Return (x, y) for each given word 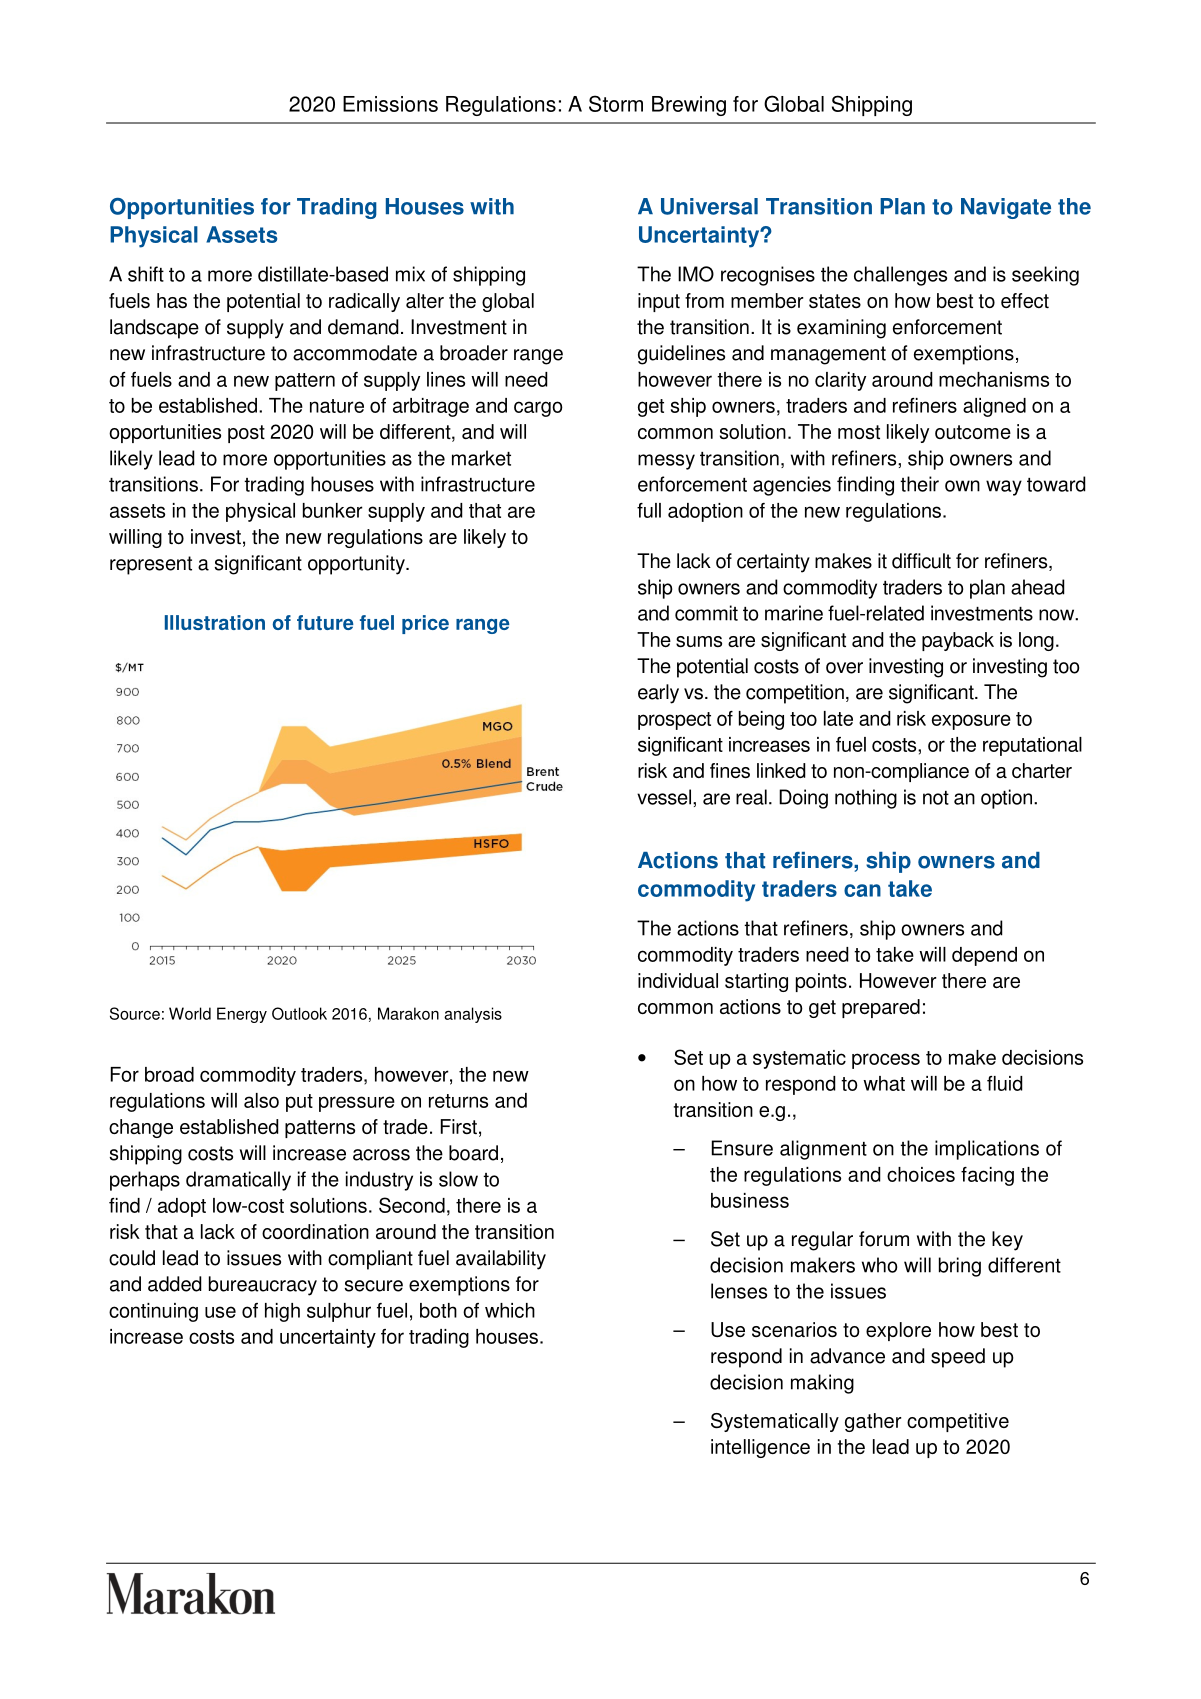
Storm (616, 103)
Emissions (390, 104)
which (510, 1310)
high (282, 1312)
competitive (958, 1422)
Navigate (1006, 208)
